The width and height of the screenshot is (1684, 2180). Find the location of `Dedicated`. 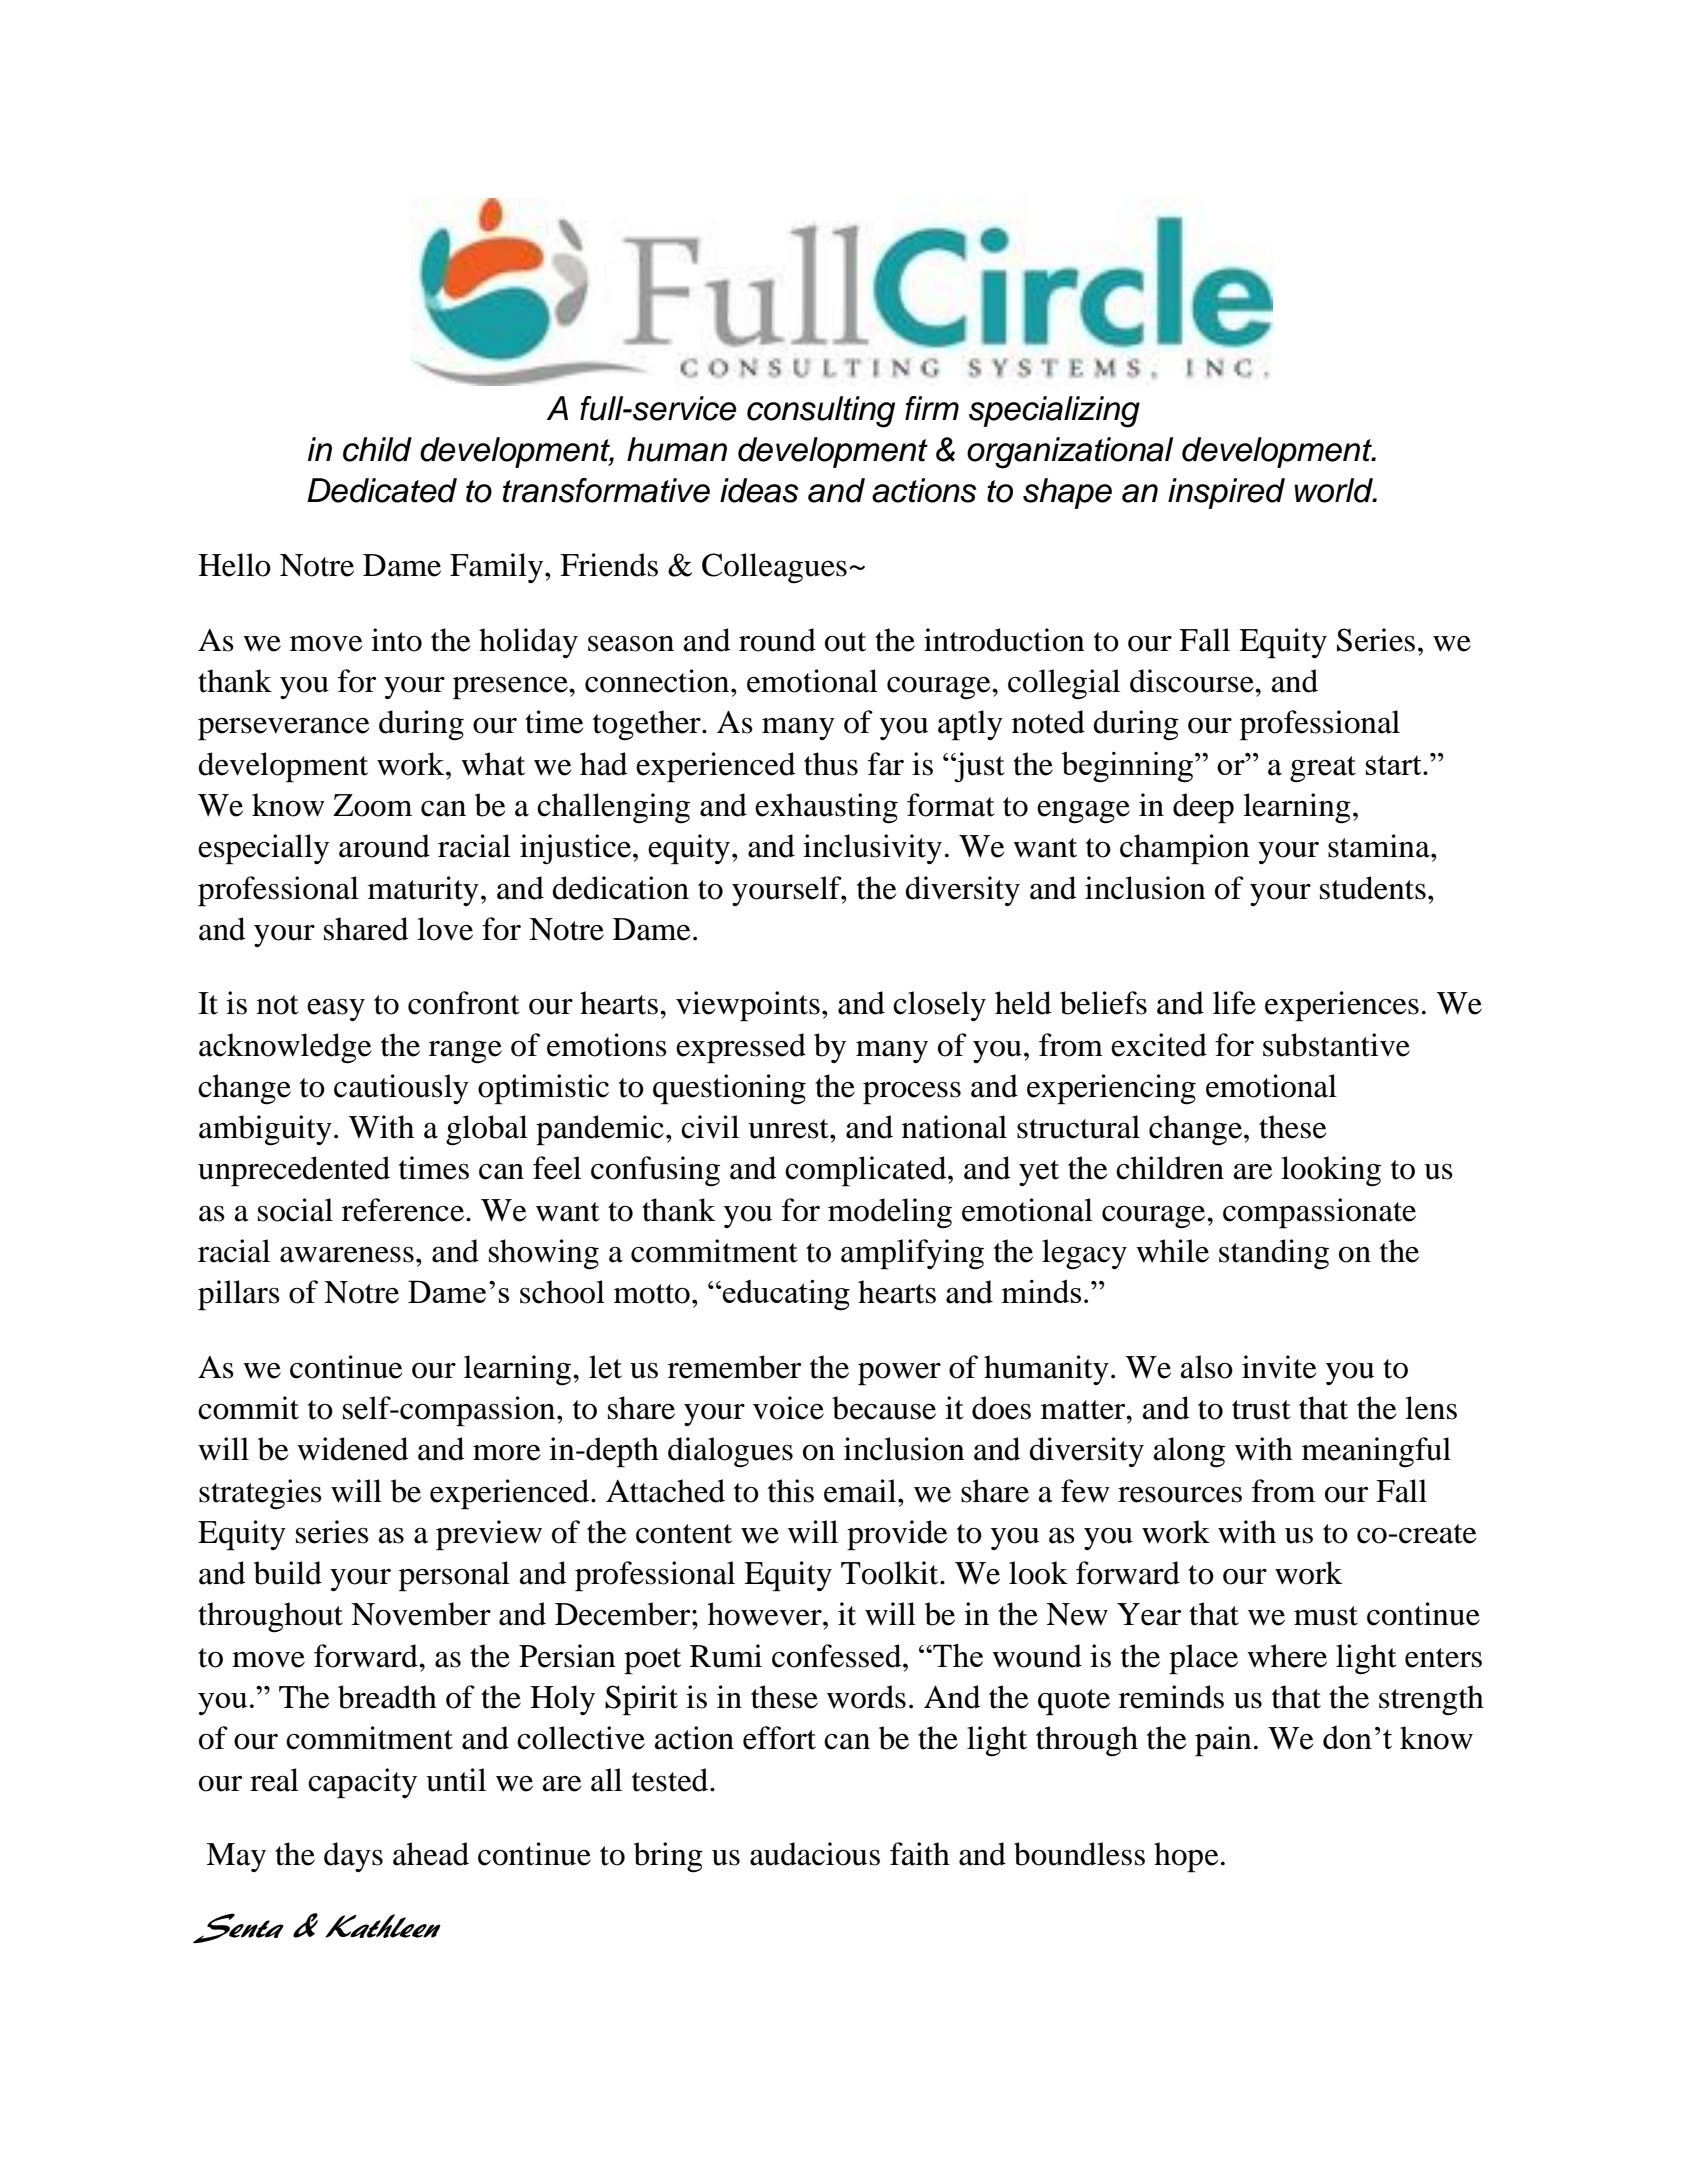

Dedicated is located at coordinates (382, 490).
